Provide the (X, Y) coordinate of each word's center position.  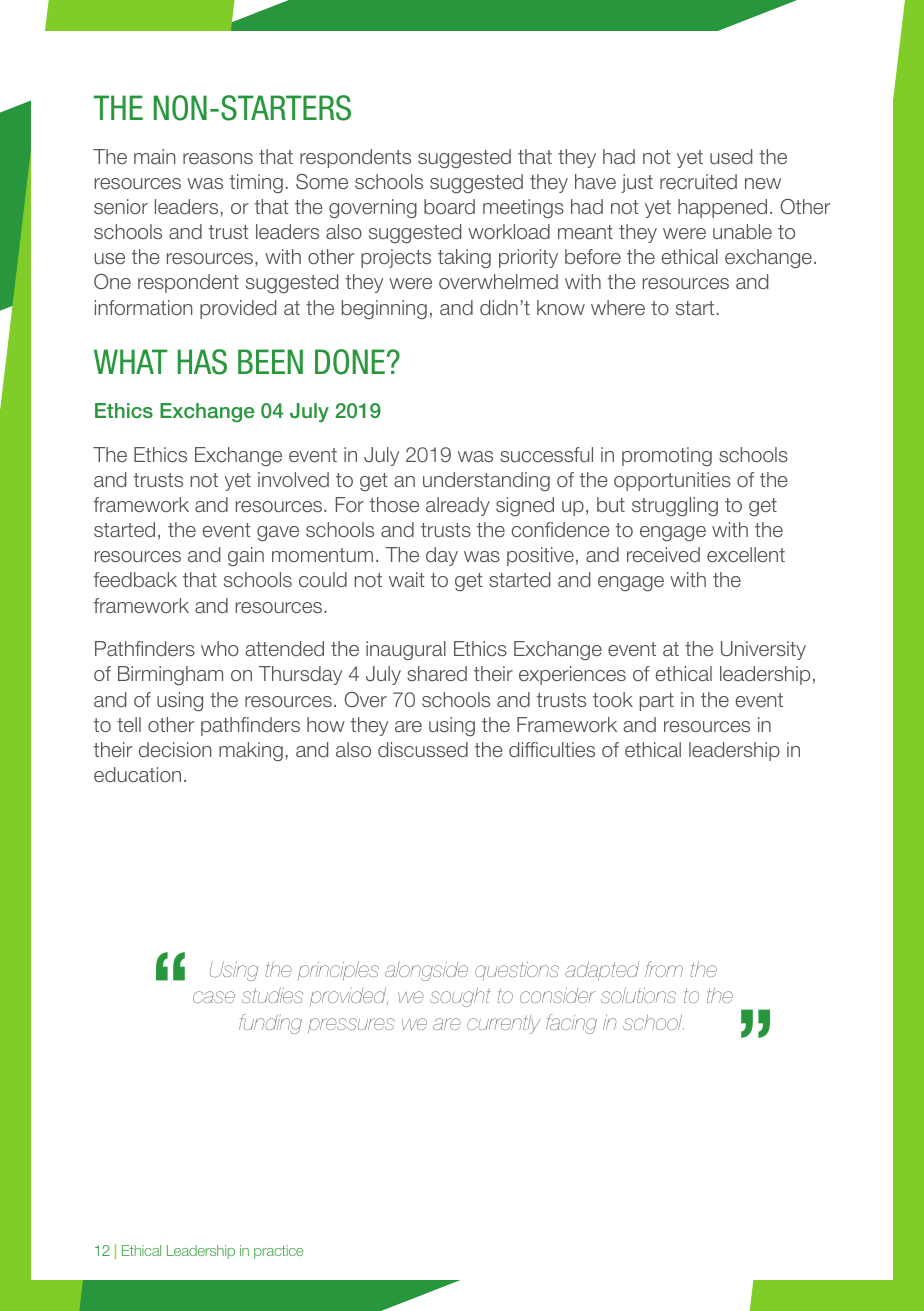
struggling (675, 506)
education (137, 774)
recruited (698, 181)
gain (246, 556)
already (458, 506)
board (449, 206)
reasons (218, 158)
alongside (426, 971)
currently (504, 1024)
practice (278, 1252)
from (664, 969)
